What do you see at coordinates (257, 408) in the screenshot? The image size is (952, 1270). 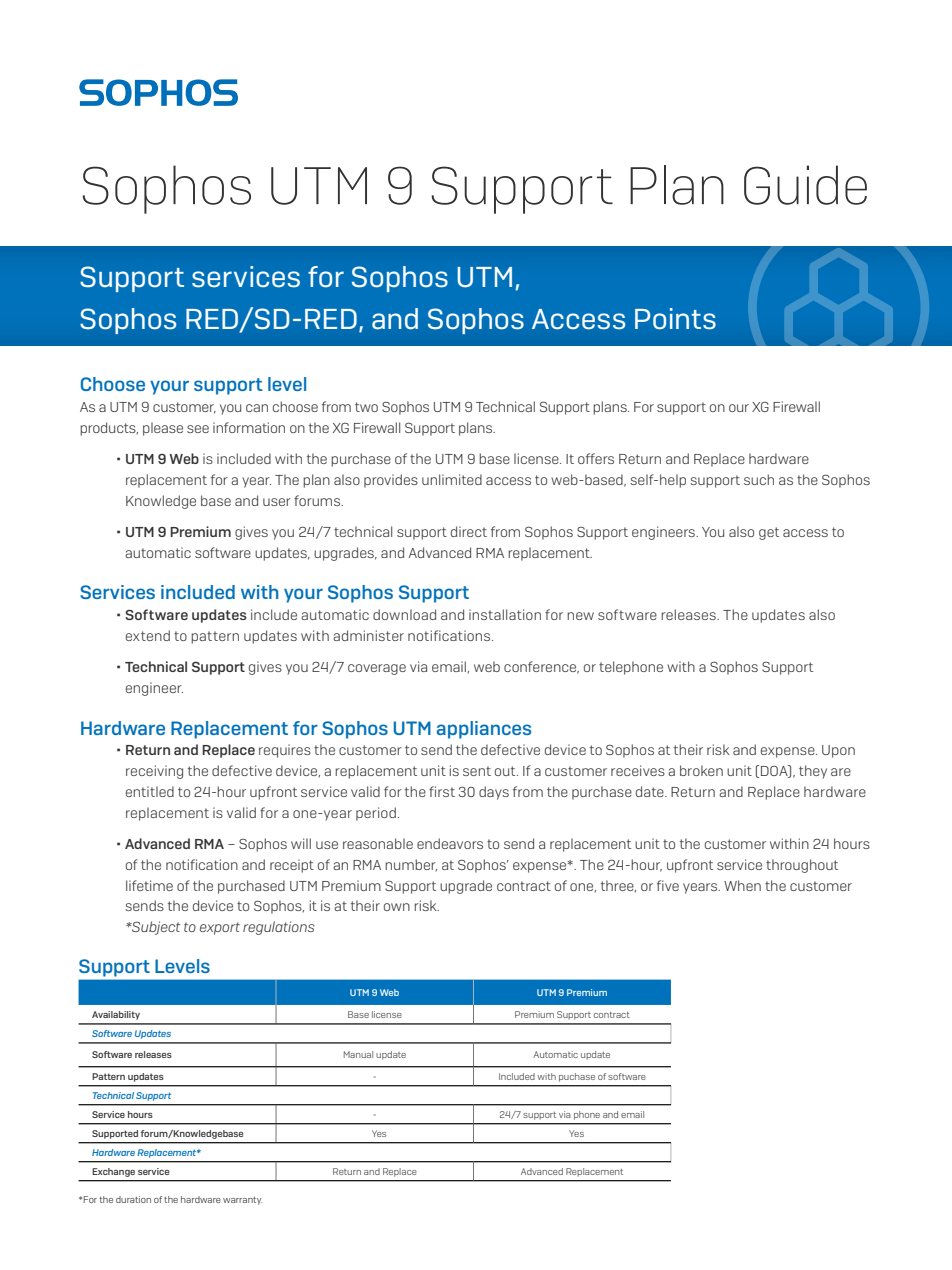 I see `can` at bounding box center [257, 408].
